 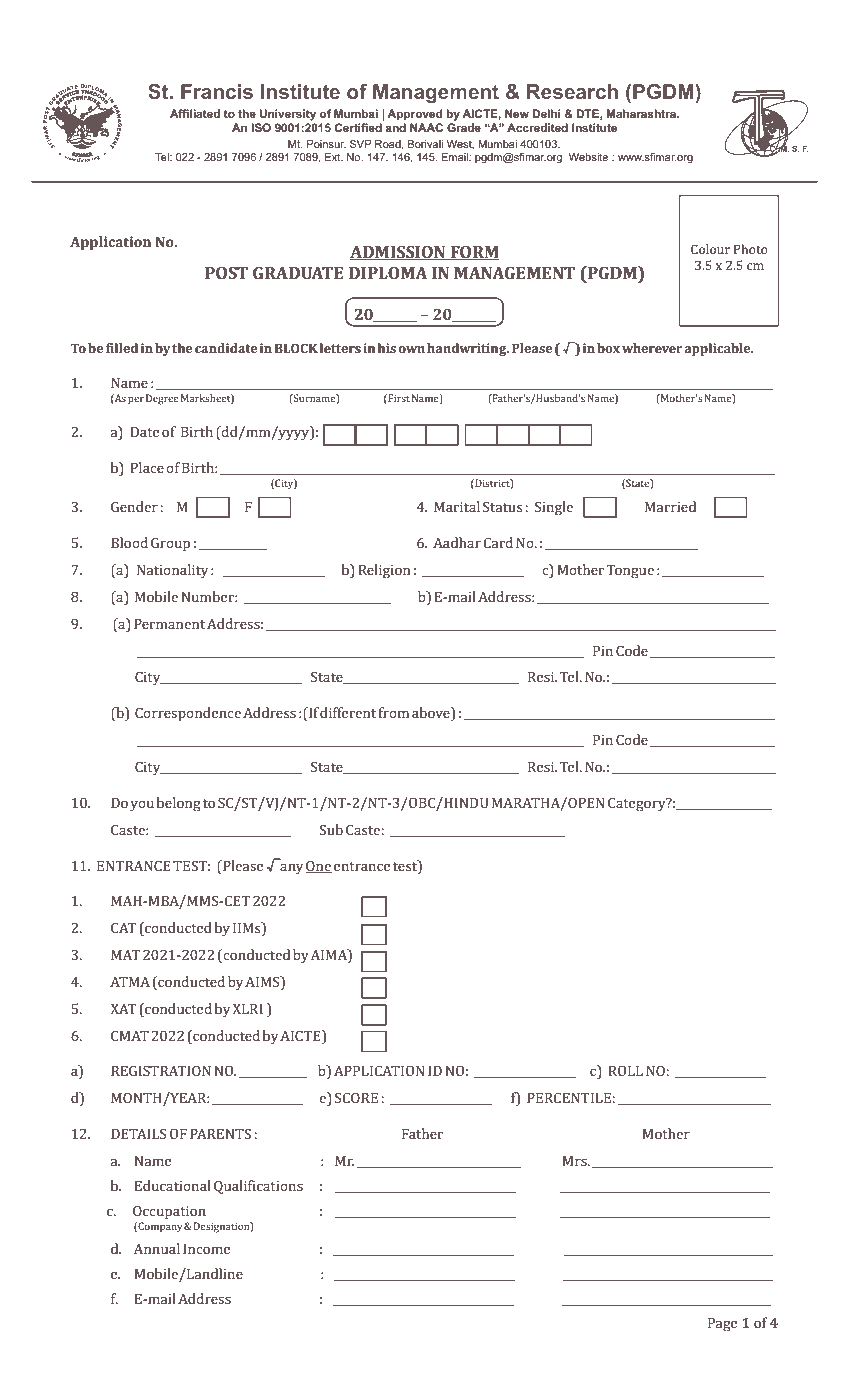 I want to click on Francis, so click(x=217, y=91).
